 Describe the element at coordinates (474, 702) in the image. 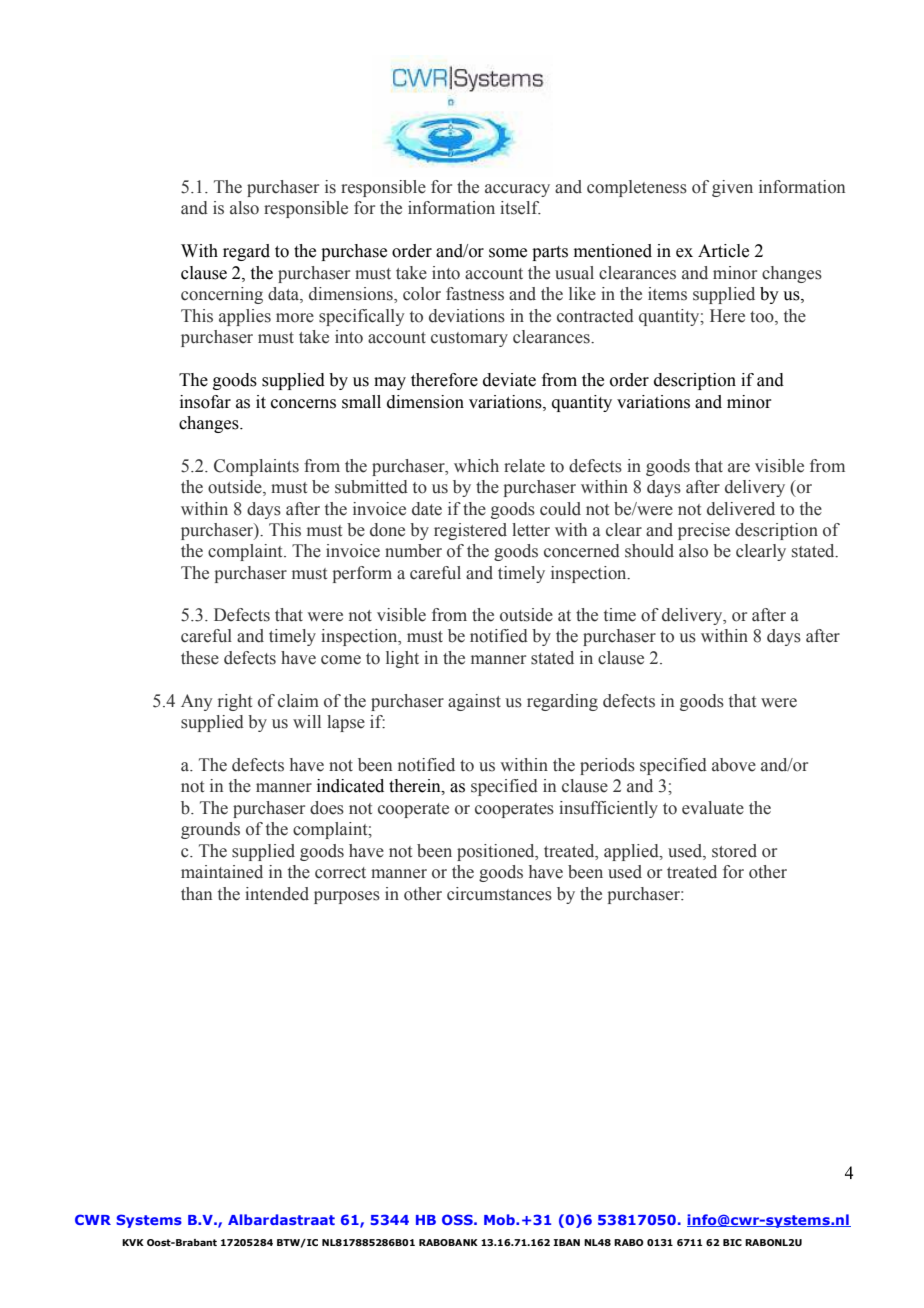

I see `against` at that location.
